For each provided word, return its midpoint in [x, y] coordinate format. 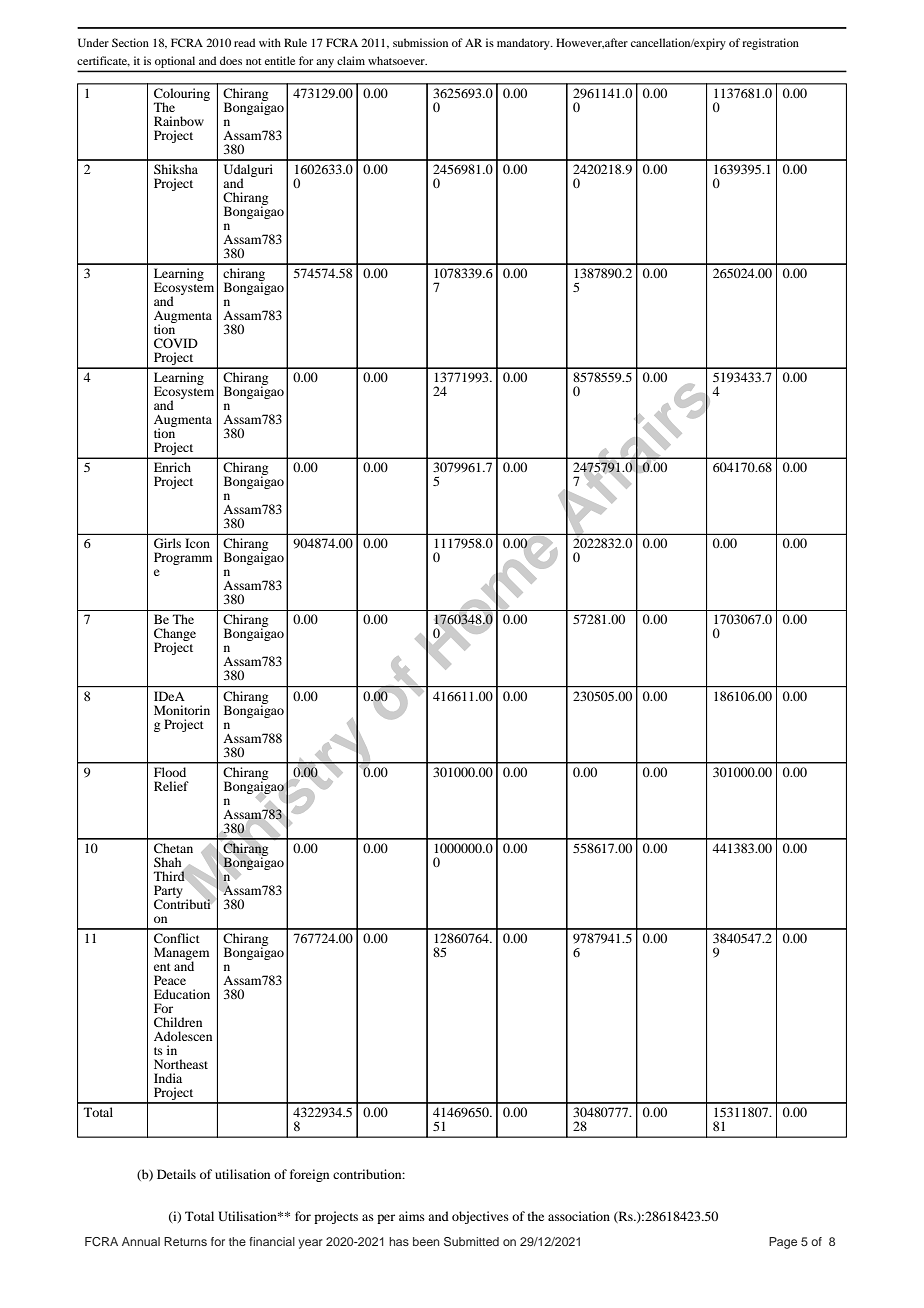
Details [176, 1174]
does [231, 60]
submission [420, 42]
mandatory [524, 44]
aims [412, 1216]
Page [783, 1243]
